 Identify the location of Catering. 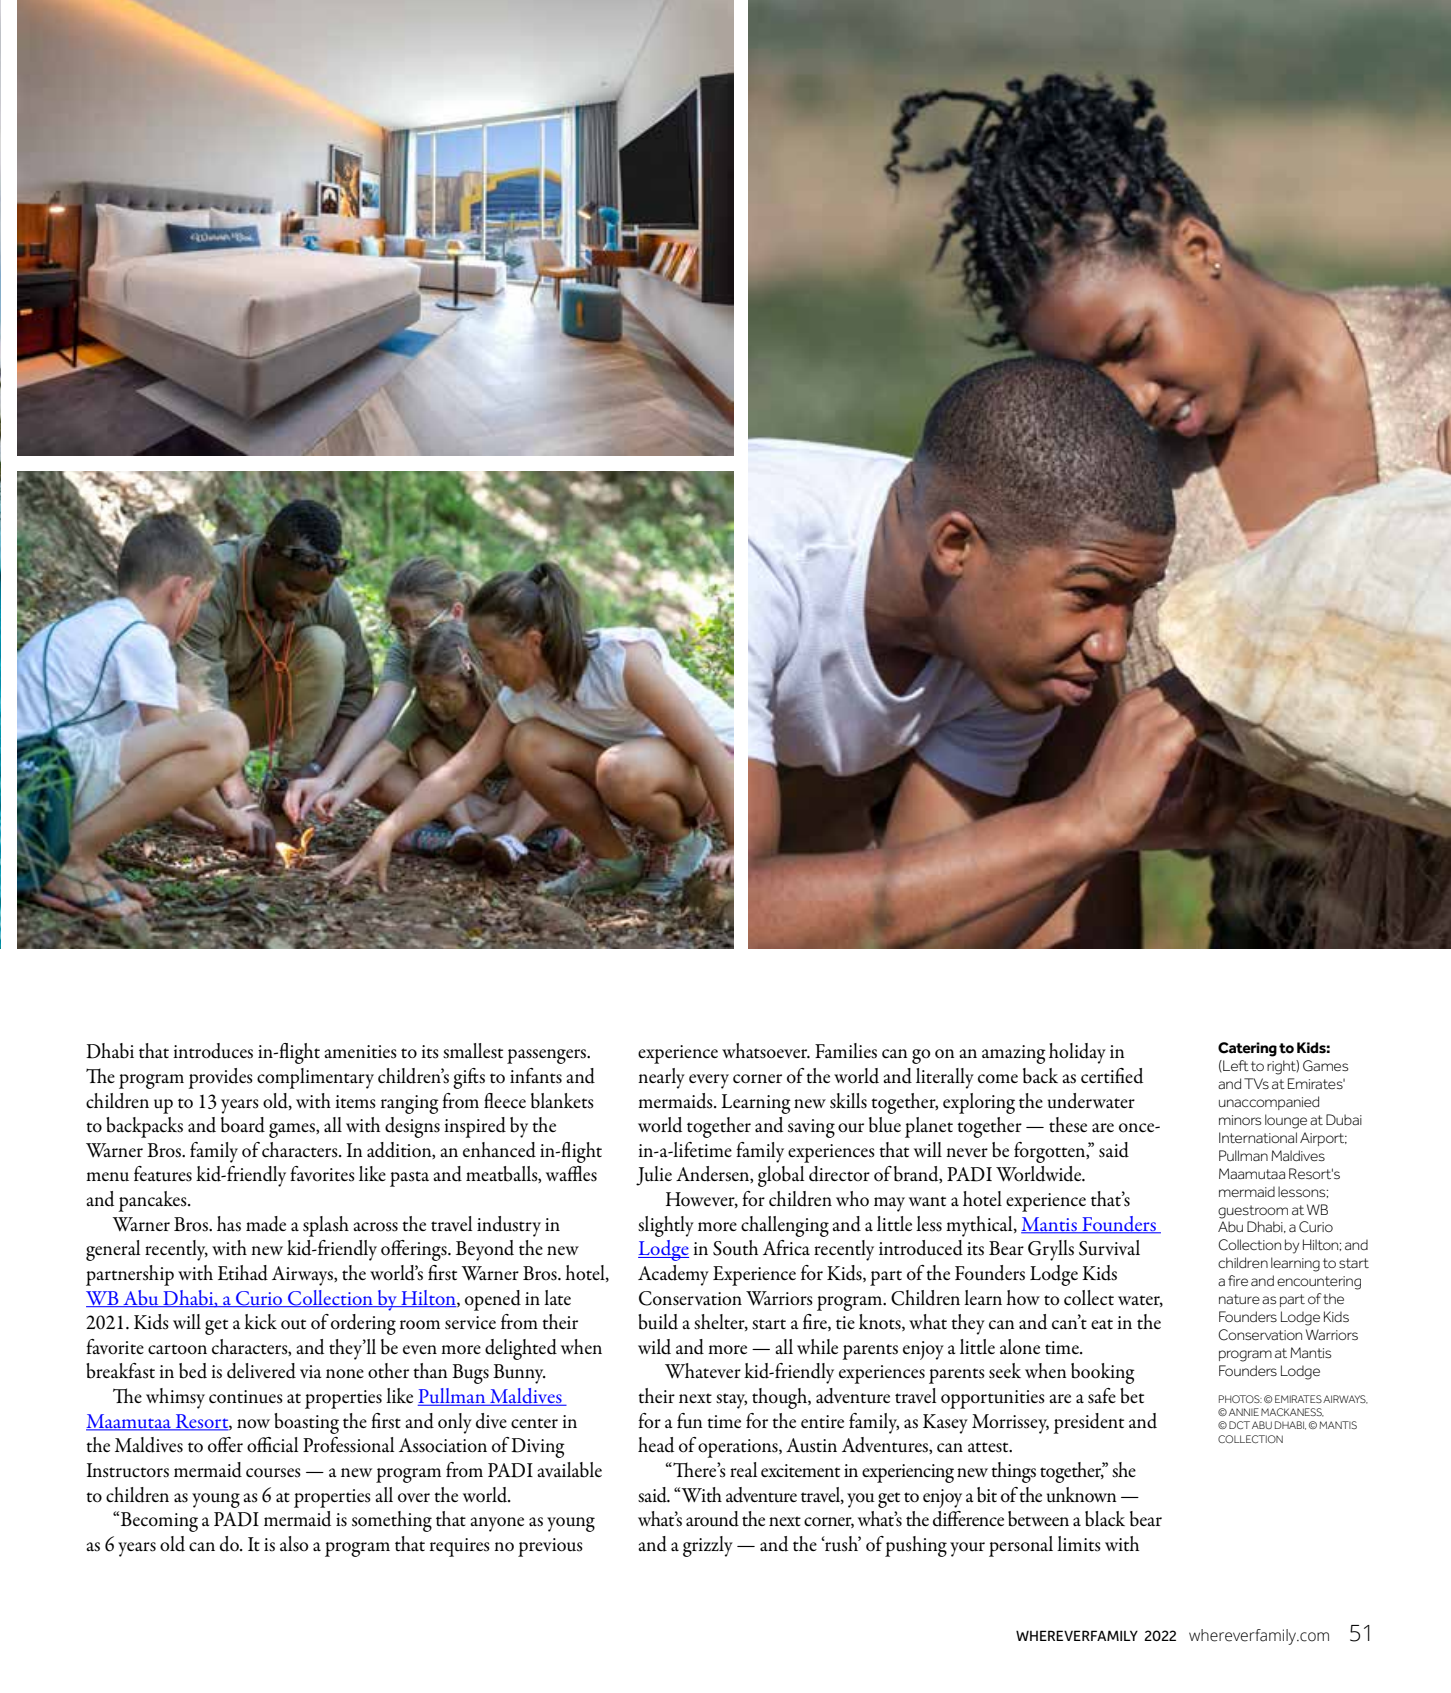
(1247, 1049).
